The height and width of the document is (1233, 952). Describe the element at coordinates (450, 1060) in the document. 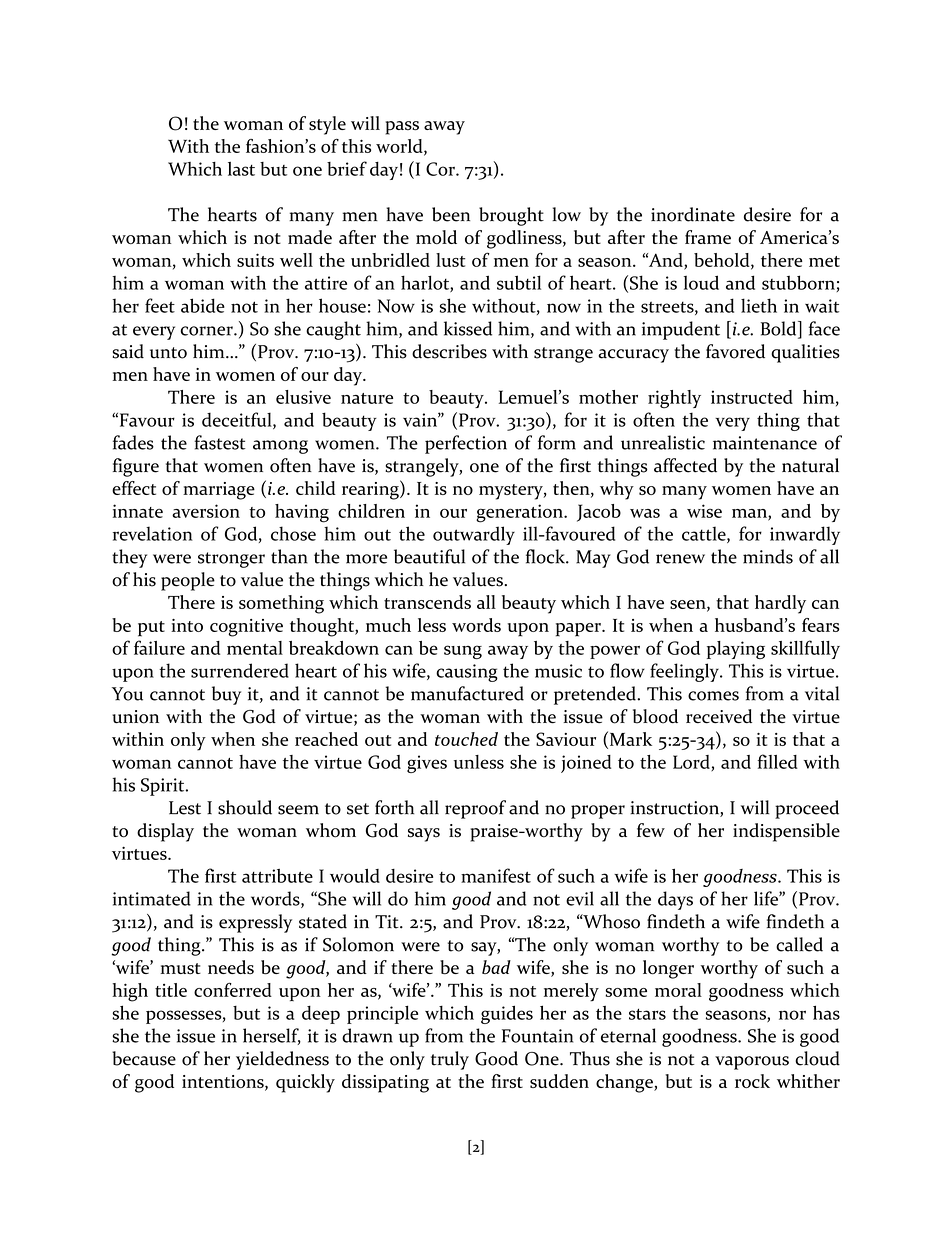

I see `truly` at that location.
